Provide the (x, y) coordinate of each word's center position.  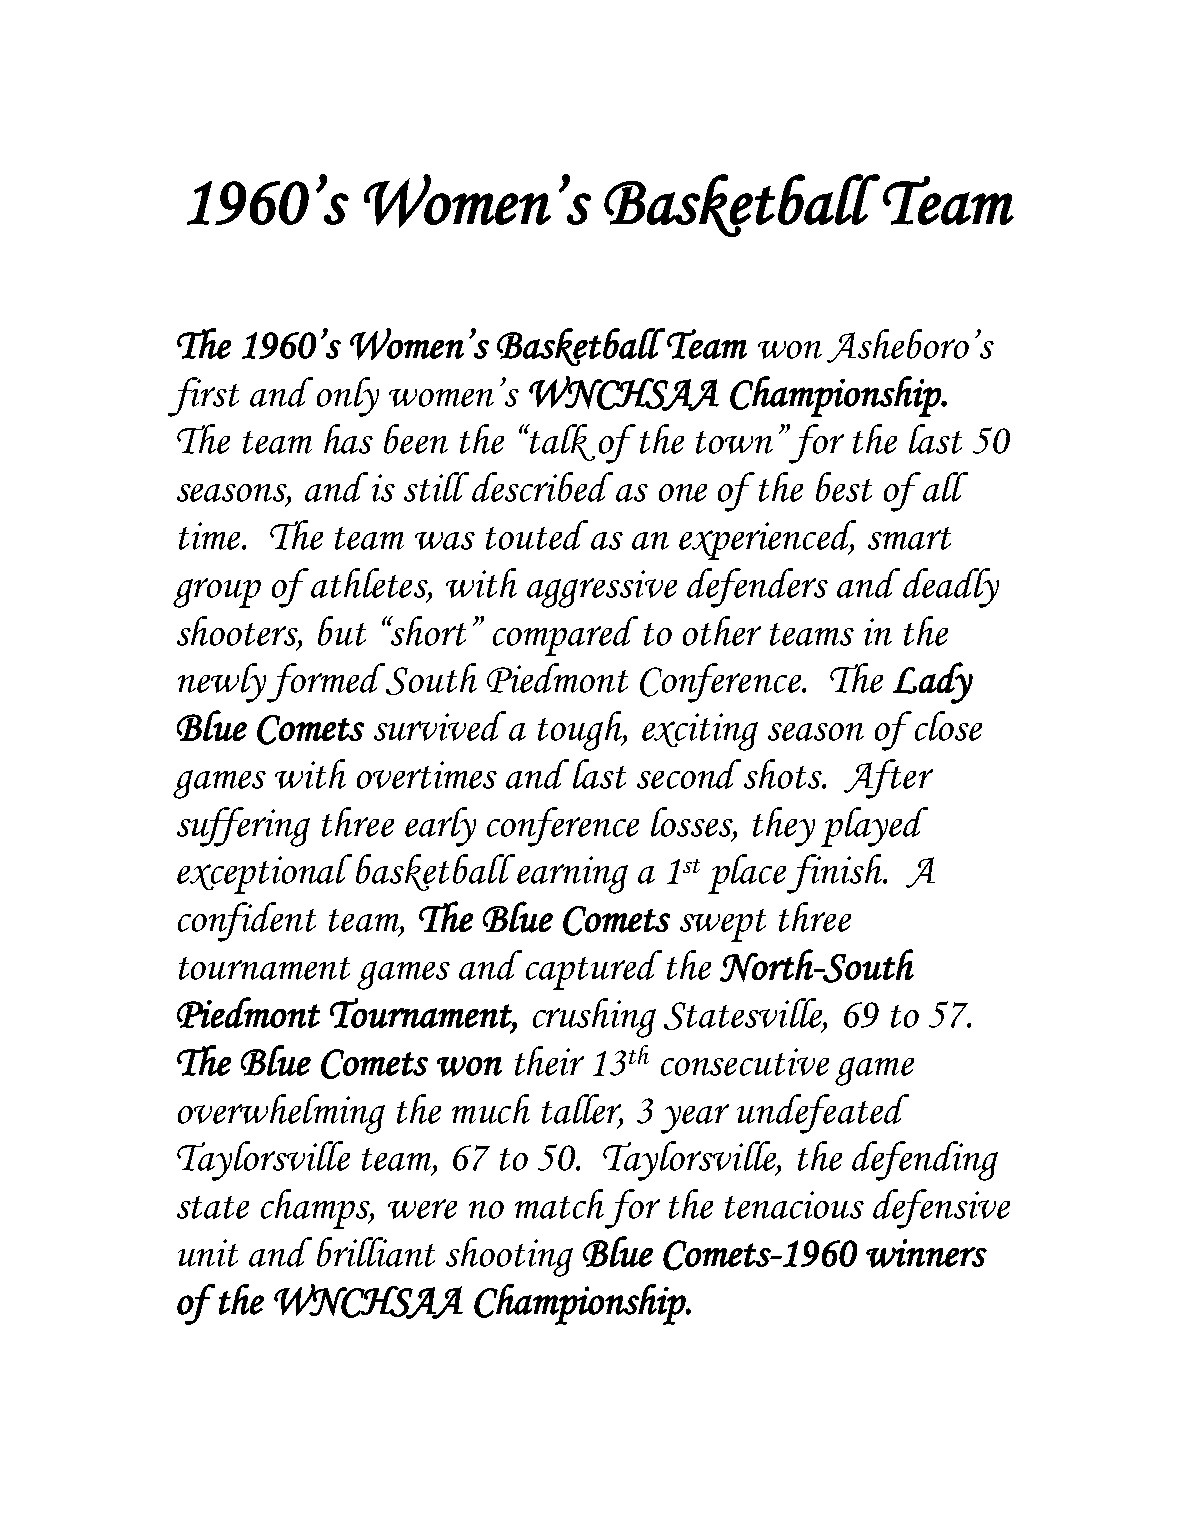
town (734, 442)
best (844, 487)
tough (581, 731)
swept (723, 925)
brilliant (376, 1252)
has (348, 439)
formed (327, 683)
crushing (594, 1018)
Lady (933, 683)
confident (247, 922)
